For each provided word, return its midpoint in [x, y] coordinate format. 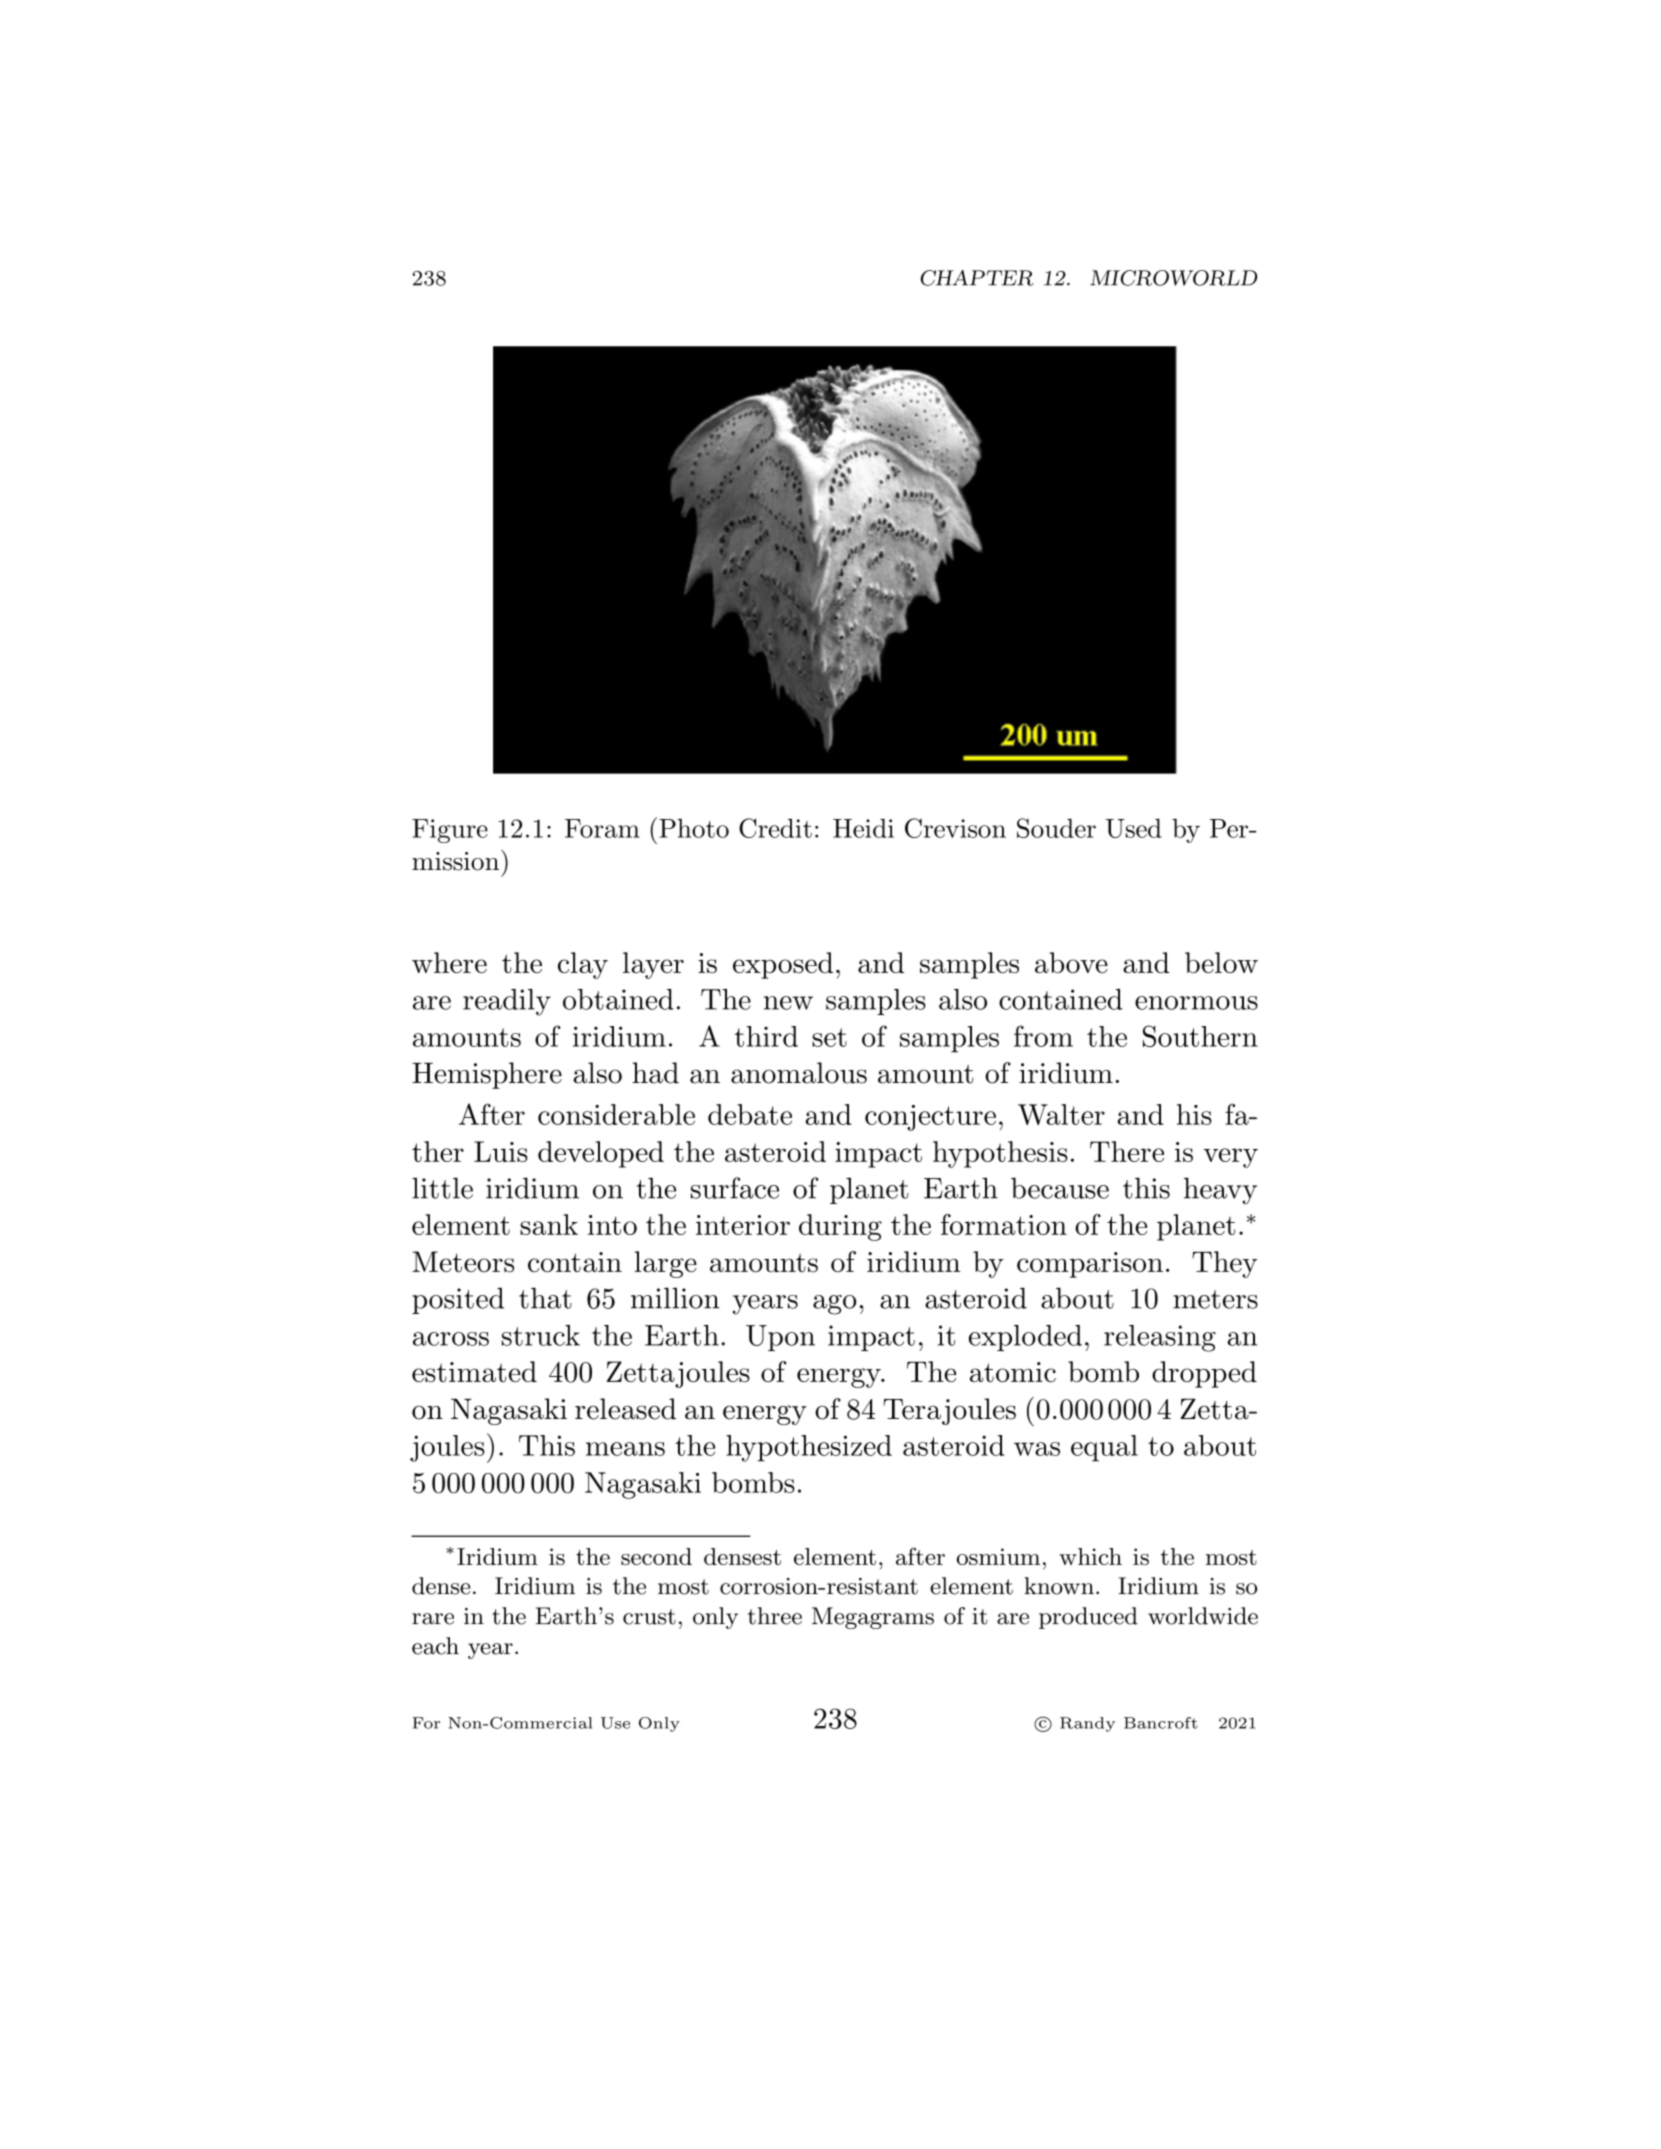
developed [601, 1154]
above [1071, 962]
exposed [783, 965]
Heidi [863, 828]
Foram [602, 828]
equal [1104, 1448]
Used [1133, 828]
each [435, 1646]
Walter [1061, 1114]
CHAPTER [977, 278]
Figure [450, 831]
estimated [474, 1371]
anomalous [799, 1073]
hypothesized [809, 1448]
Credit [775, 828]
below [1221, 962]
